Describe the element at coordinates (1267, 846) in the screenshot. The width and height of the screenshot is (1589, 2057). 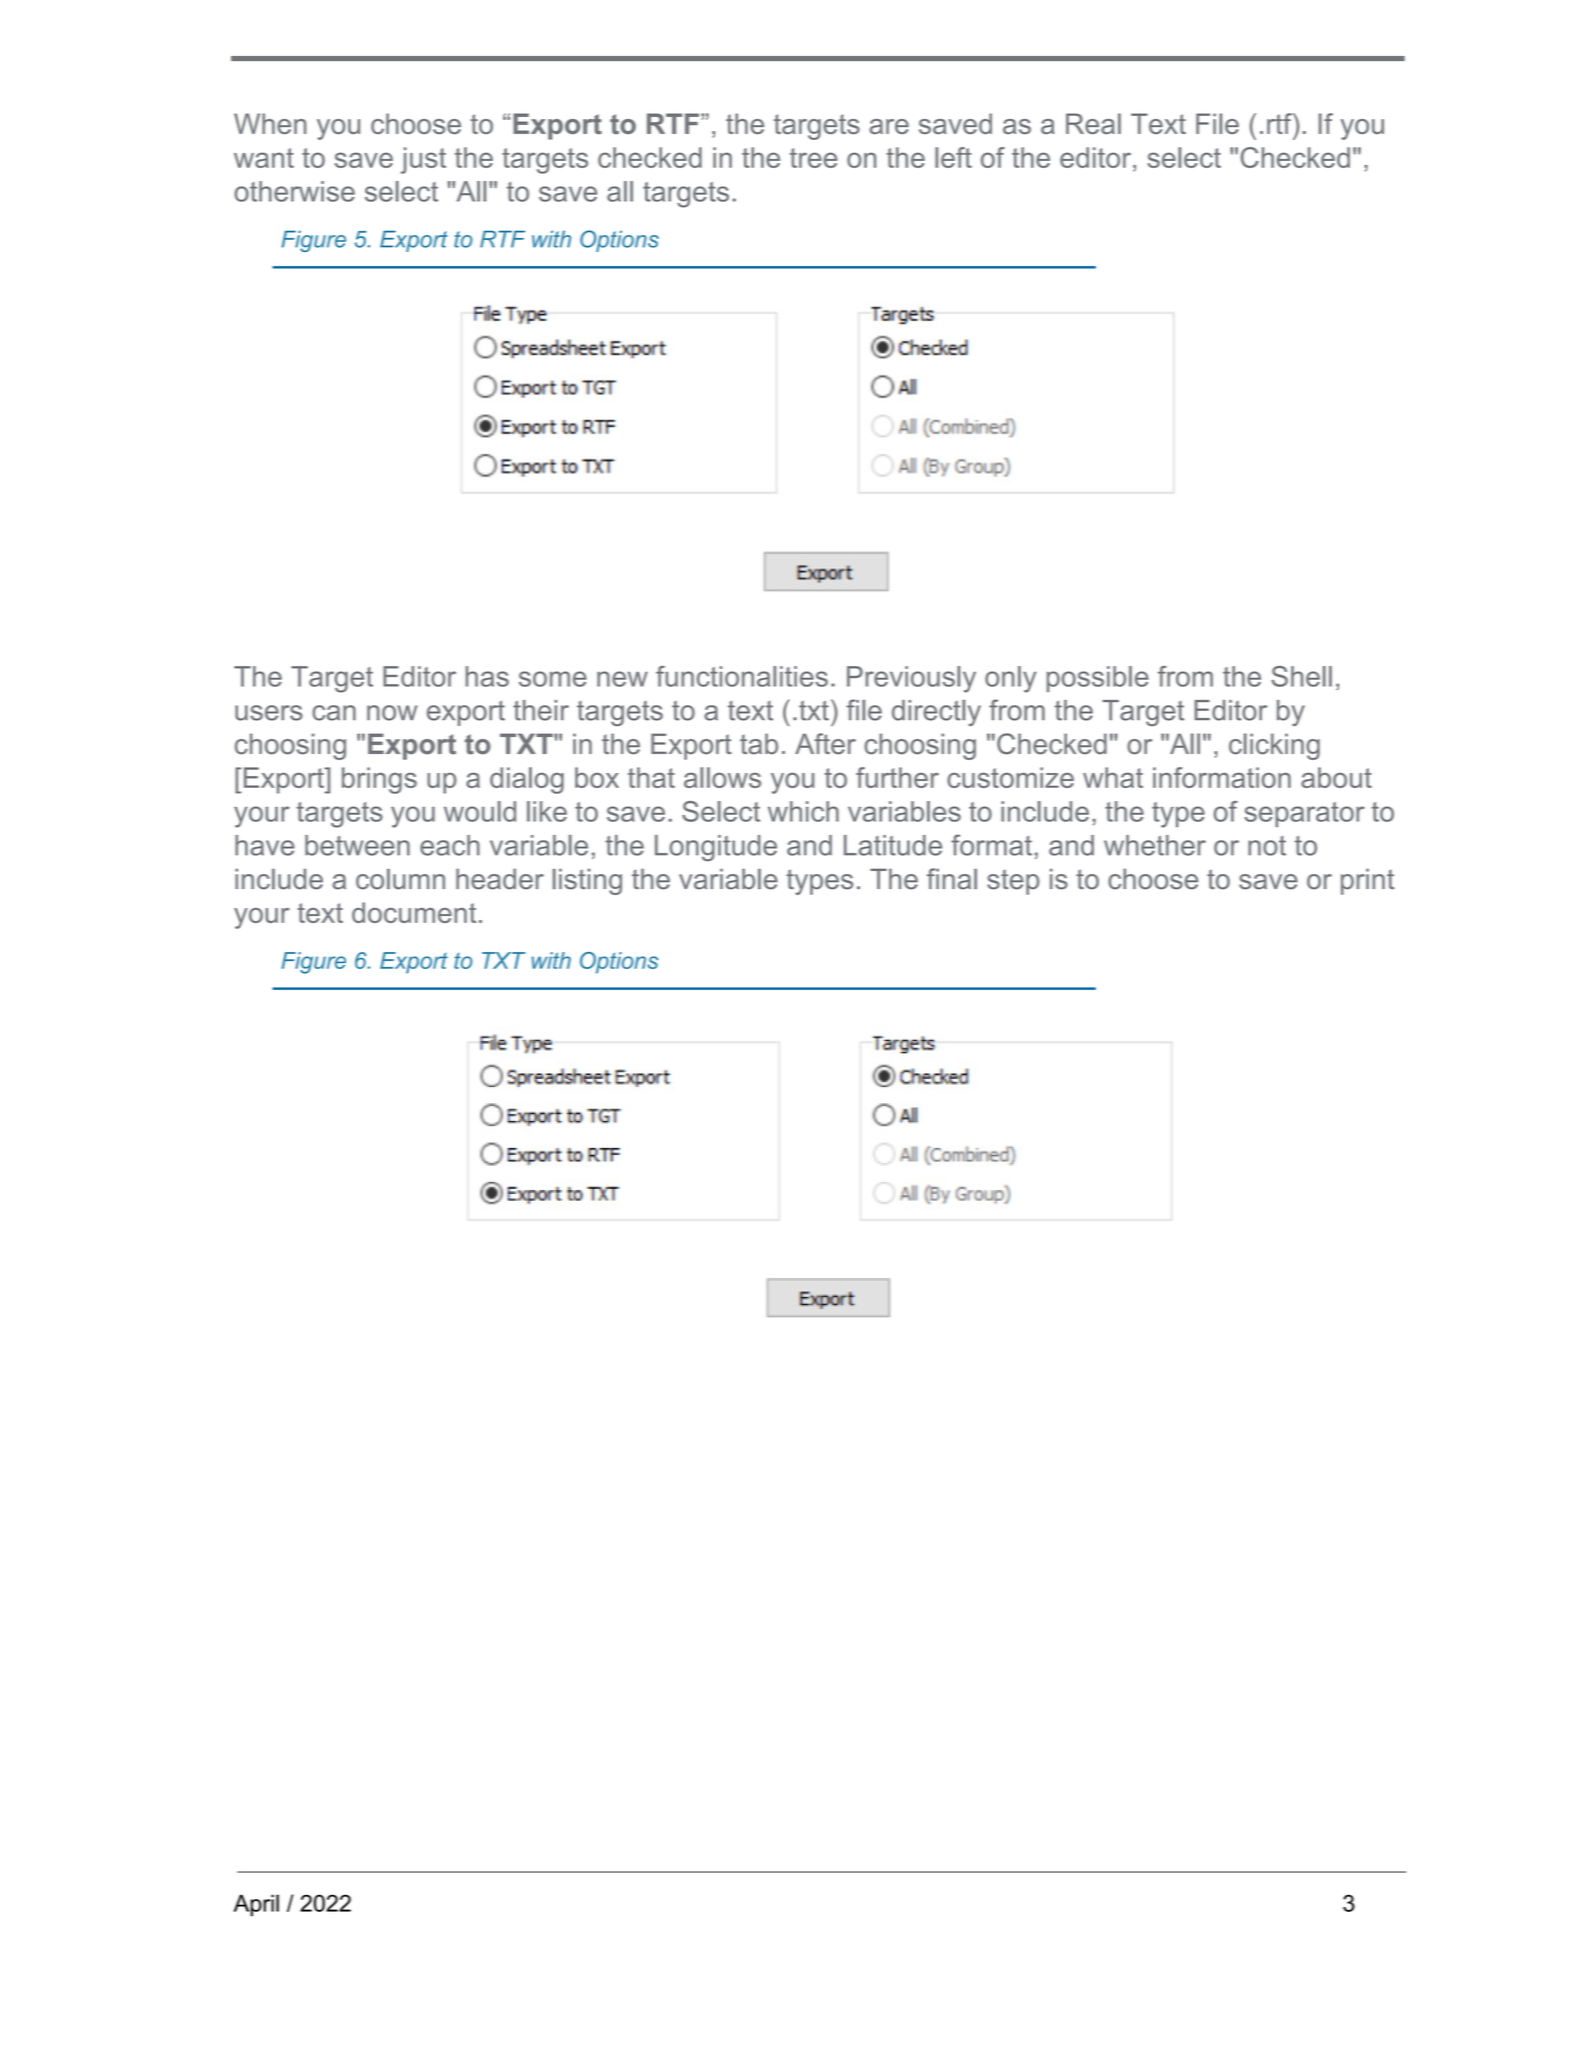
I see `not` at that location.
